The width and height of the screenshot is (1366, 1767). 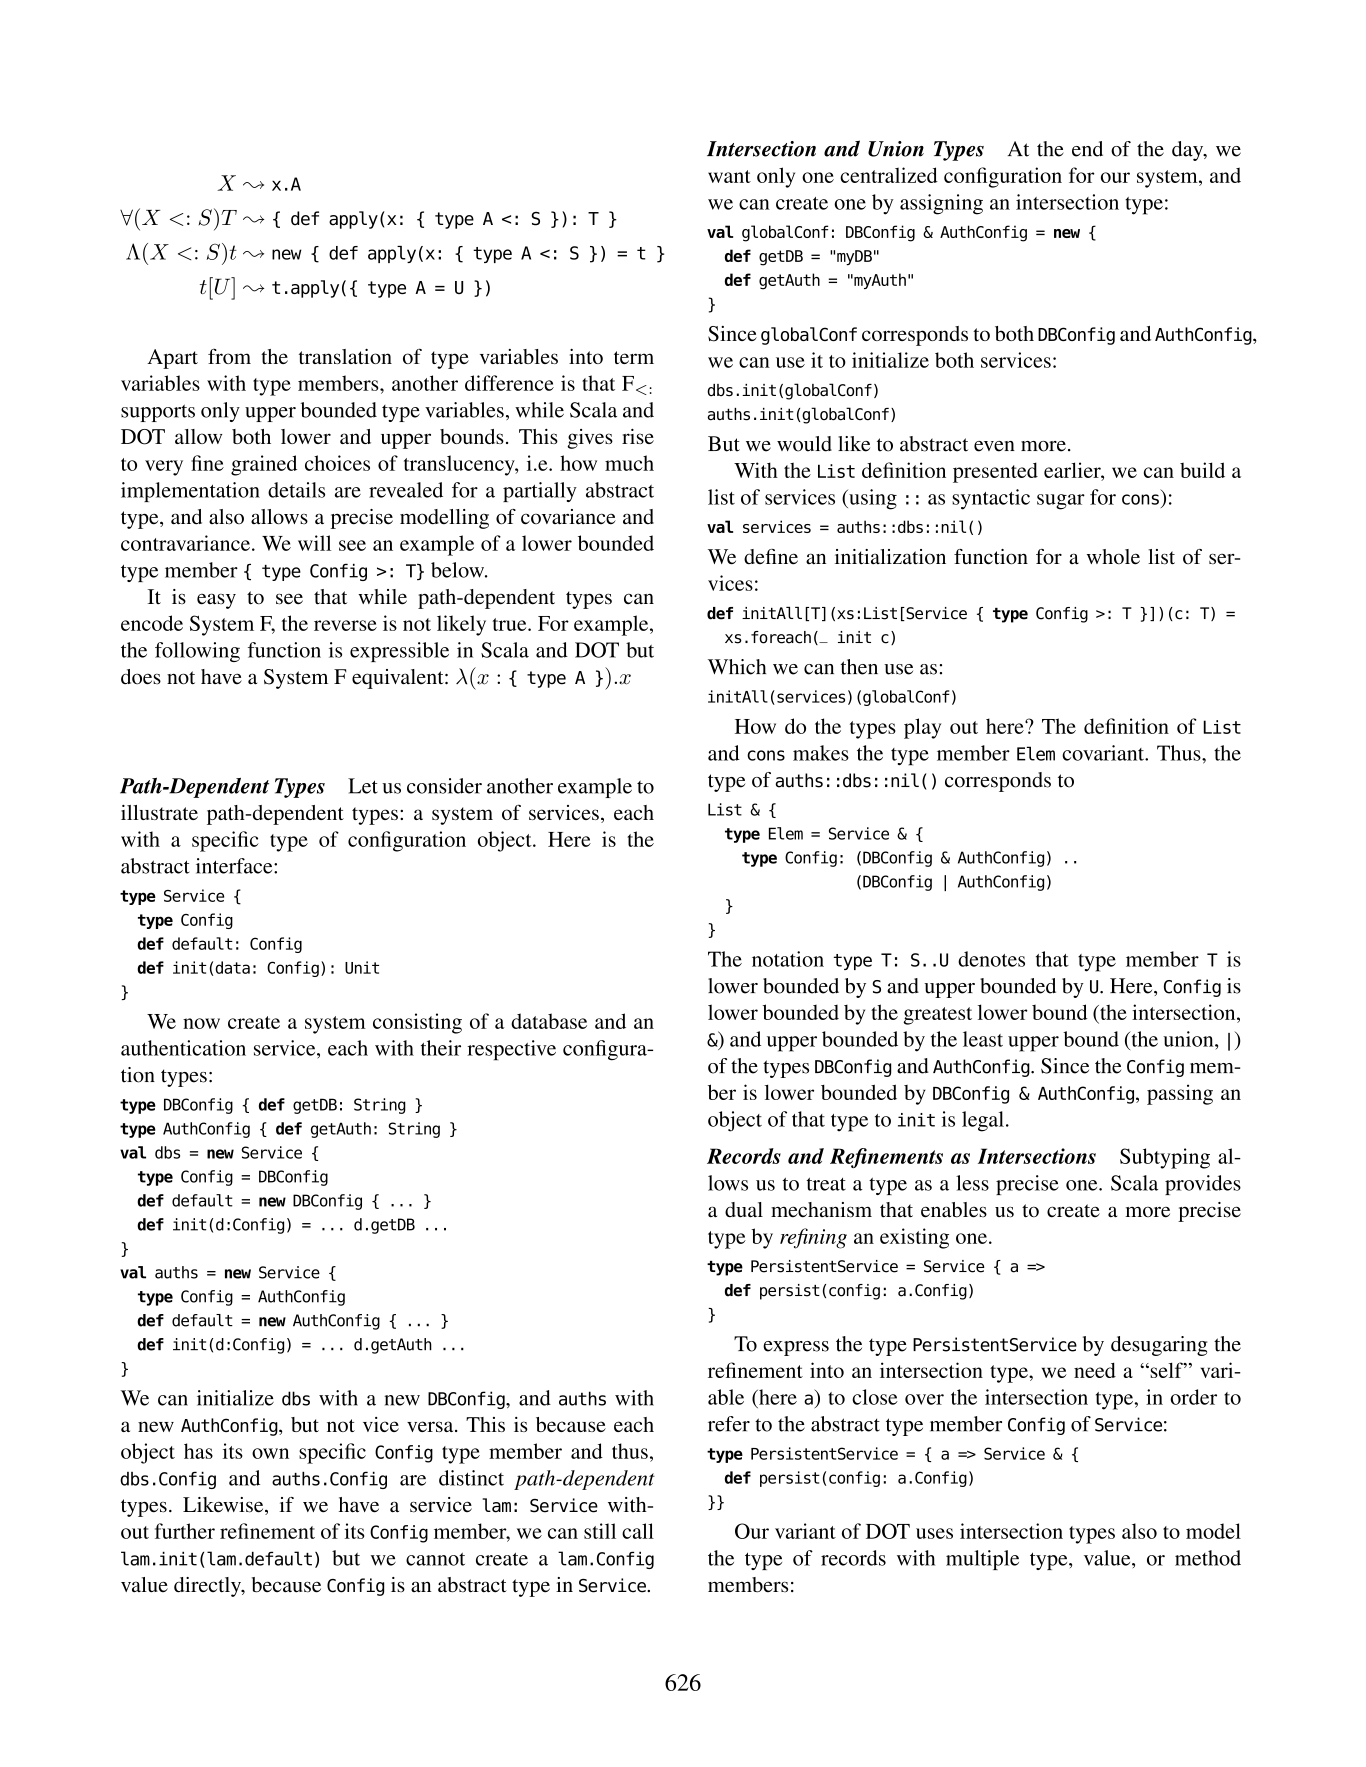 I want to click on now, so click(x=201, y=1023).
